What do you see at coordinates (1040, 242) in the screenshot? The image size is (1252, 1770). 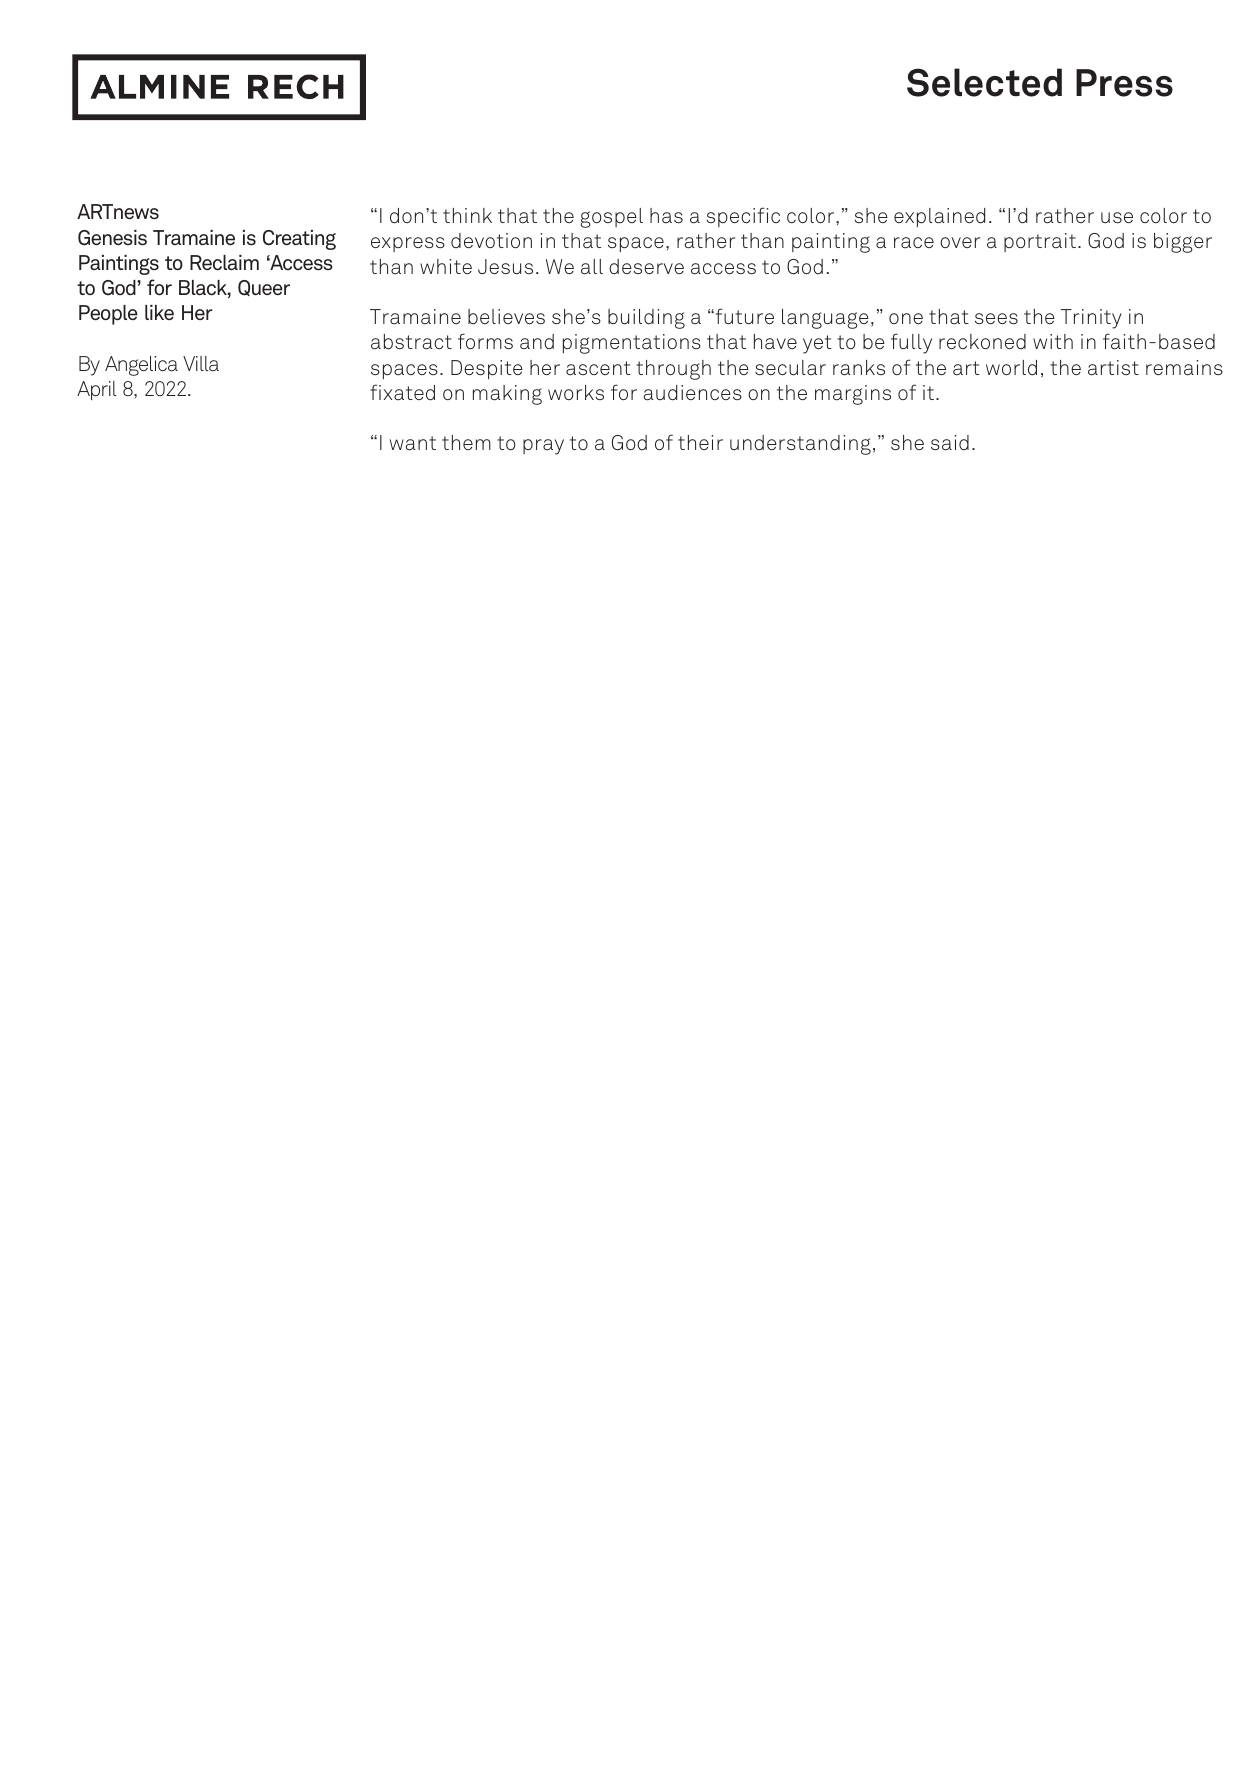 I see `portrait` at bounding box center [1040, 242].
